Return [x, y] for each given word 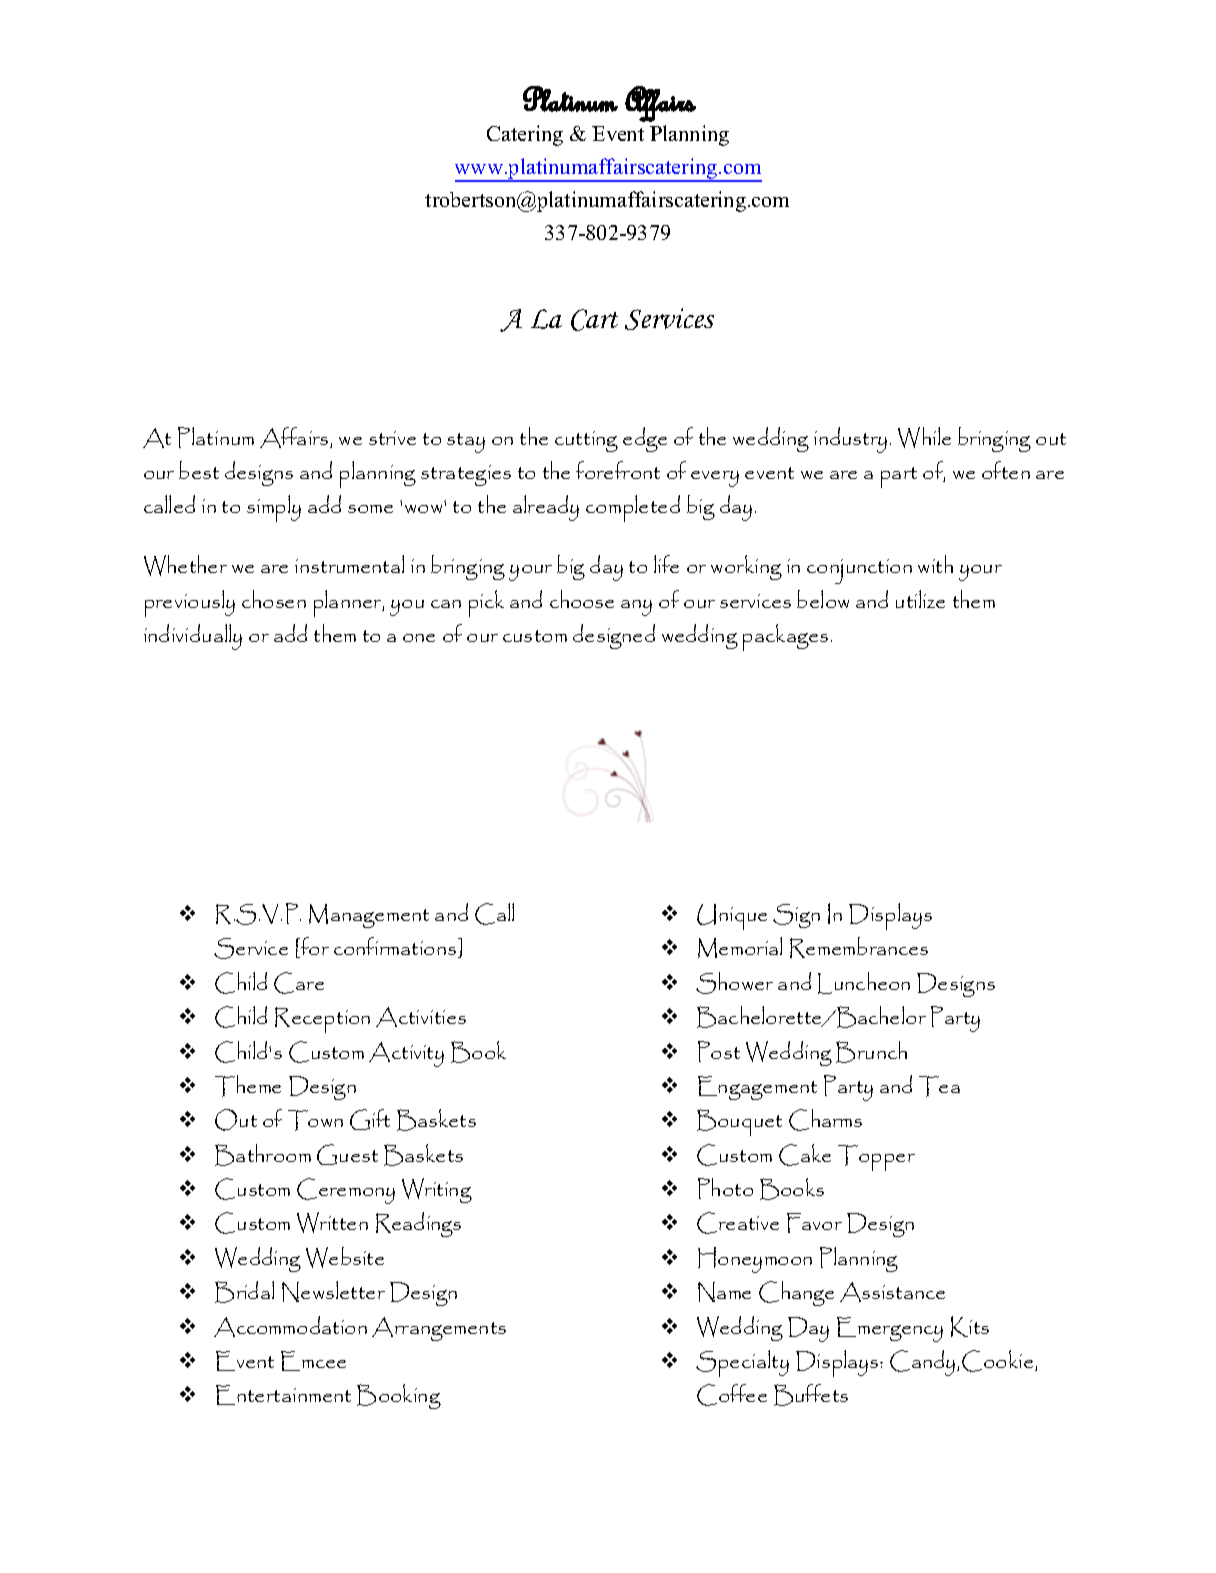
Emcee [313, 1361]
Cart [594, 320]
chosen [274, 599]
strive [392, 438]
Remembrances [859, 947]
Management [369, 916]
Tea [939, 1086]
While [924, 437]
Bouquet [739, 1122]
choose [582, 599]
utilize [920, 599]
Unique [732, 917]
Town [315, 1120]
